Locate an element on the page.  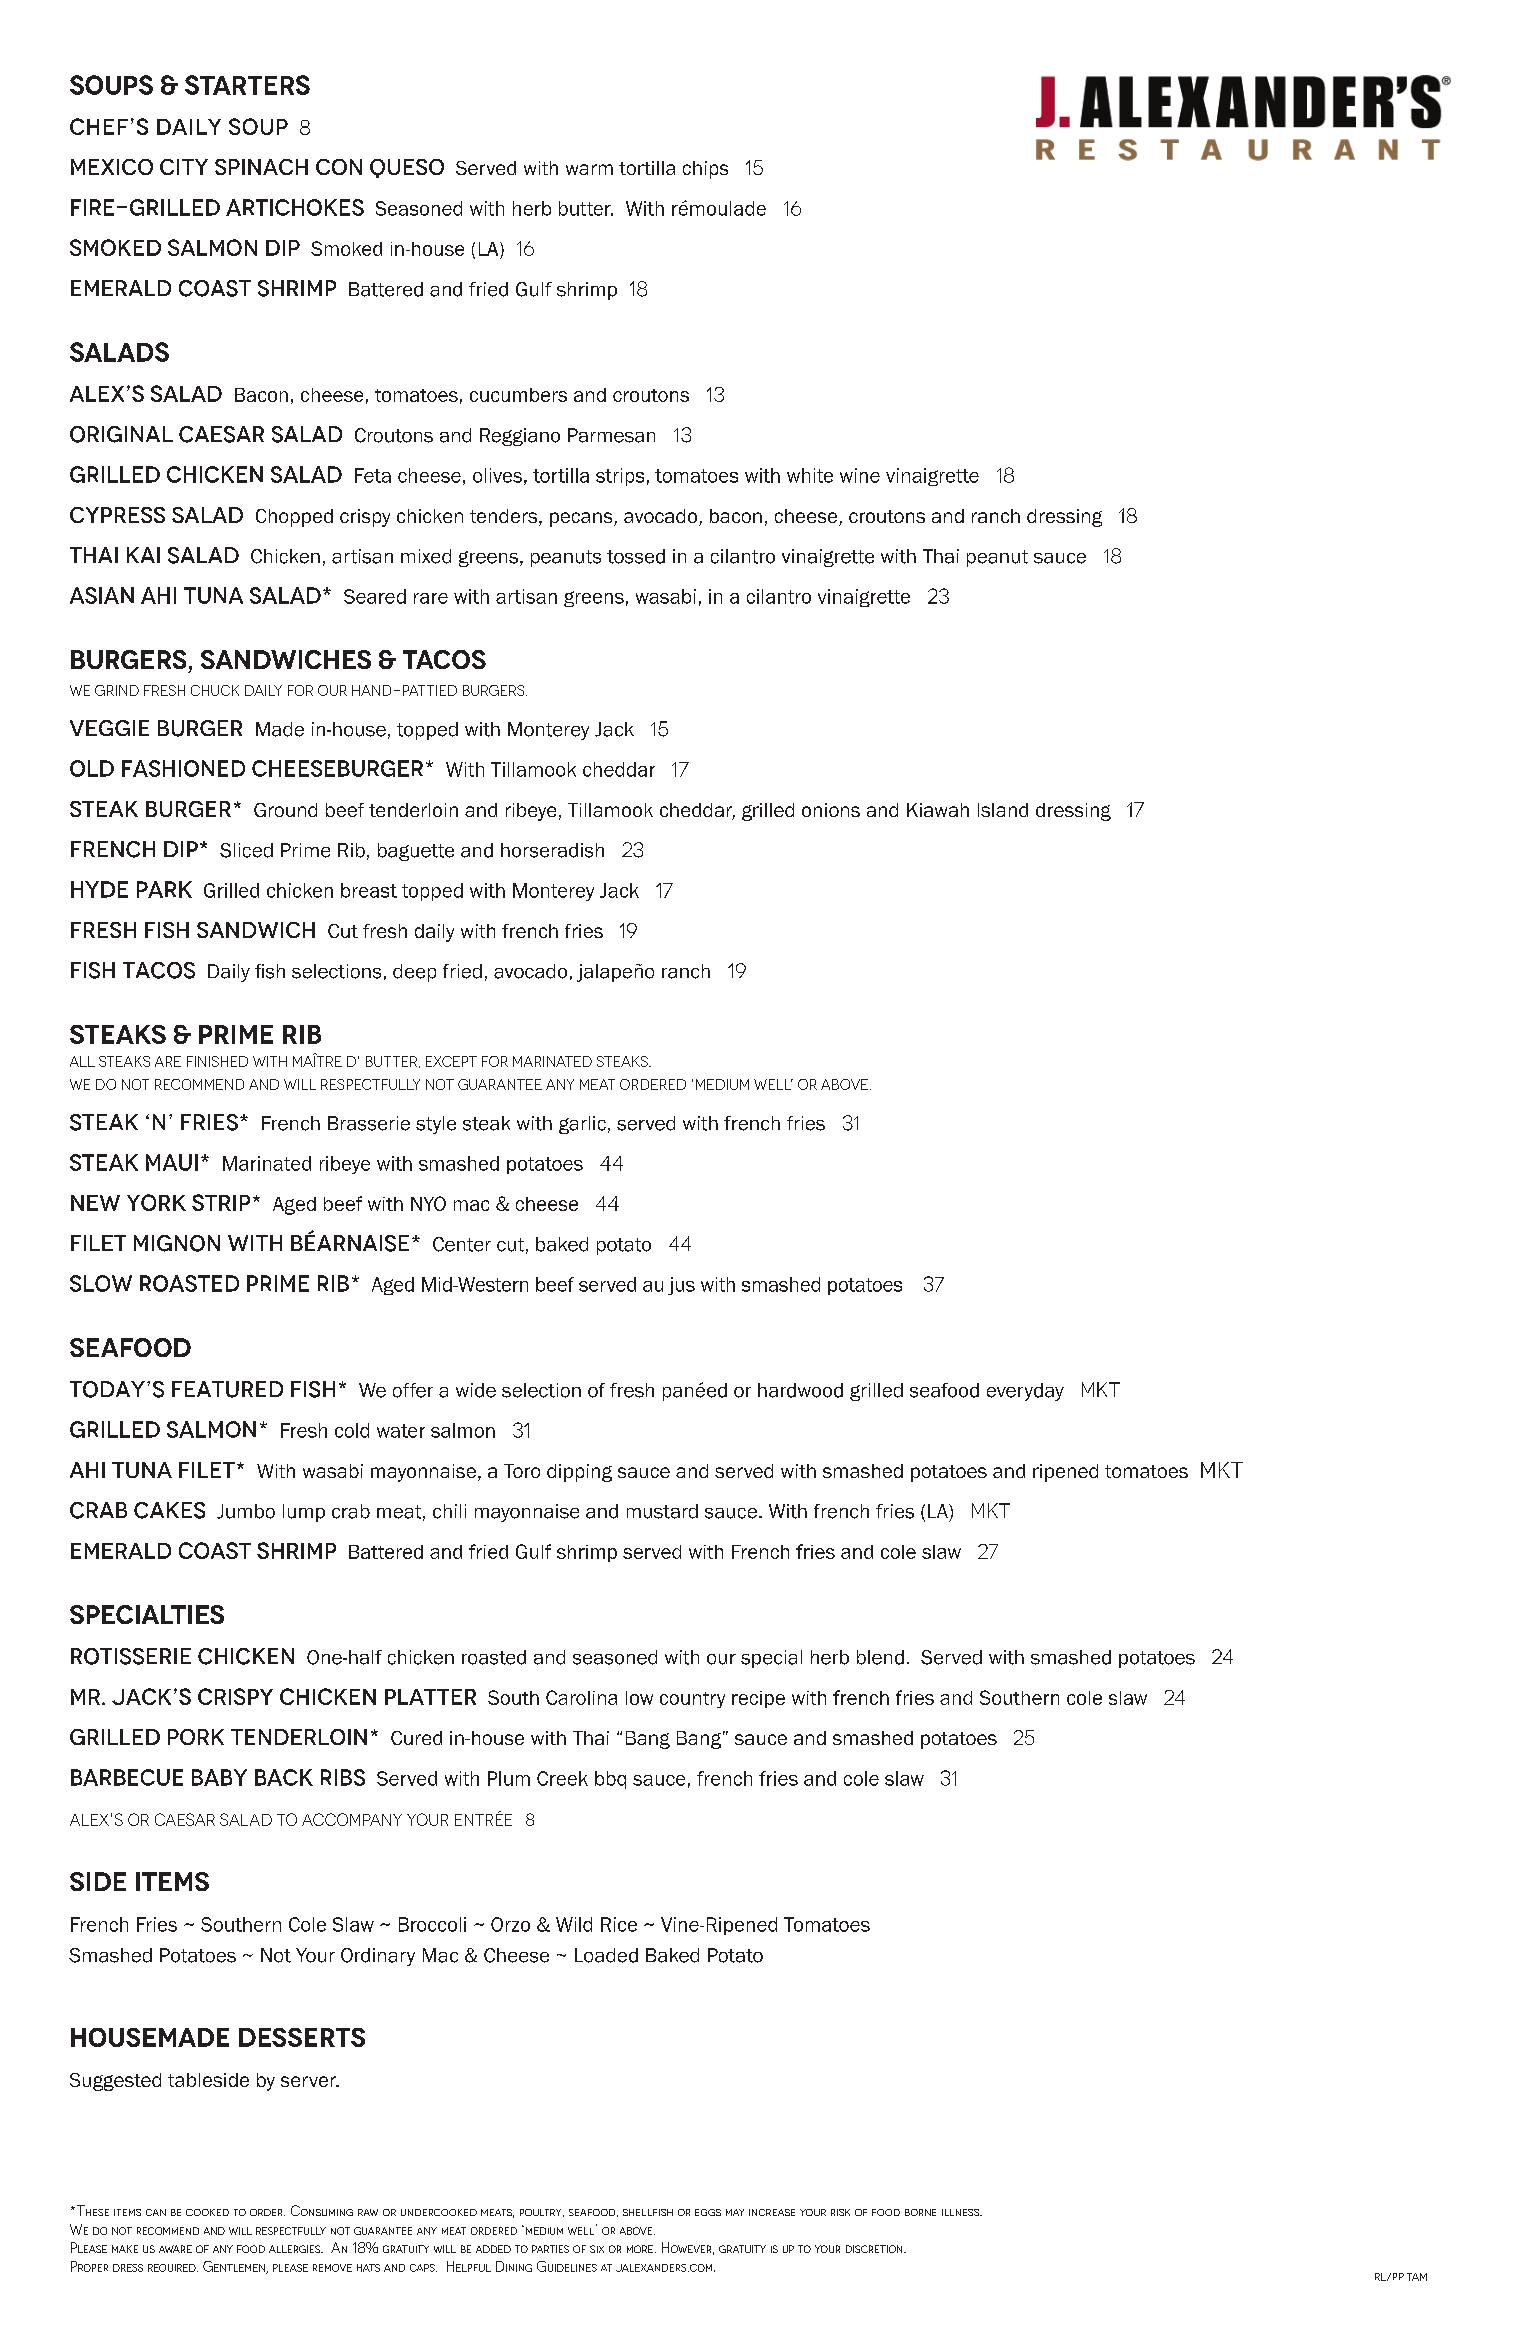
Jumbo is located at coordinates (246, 1511).
